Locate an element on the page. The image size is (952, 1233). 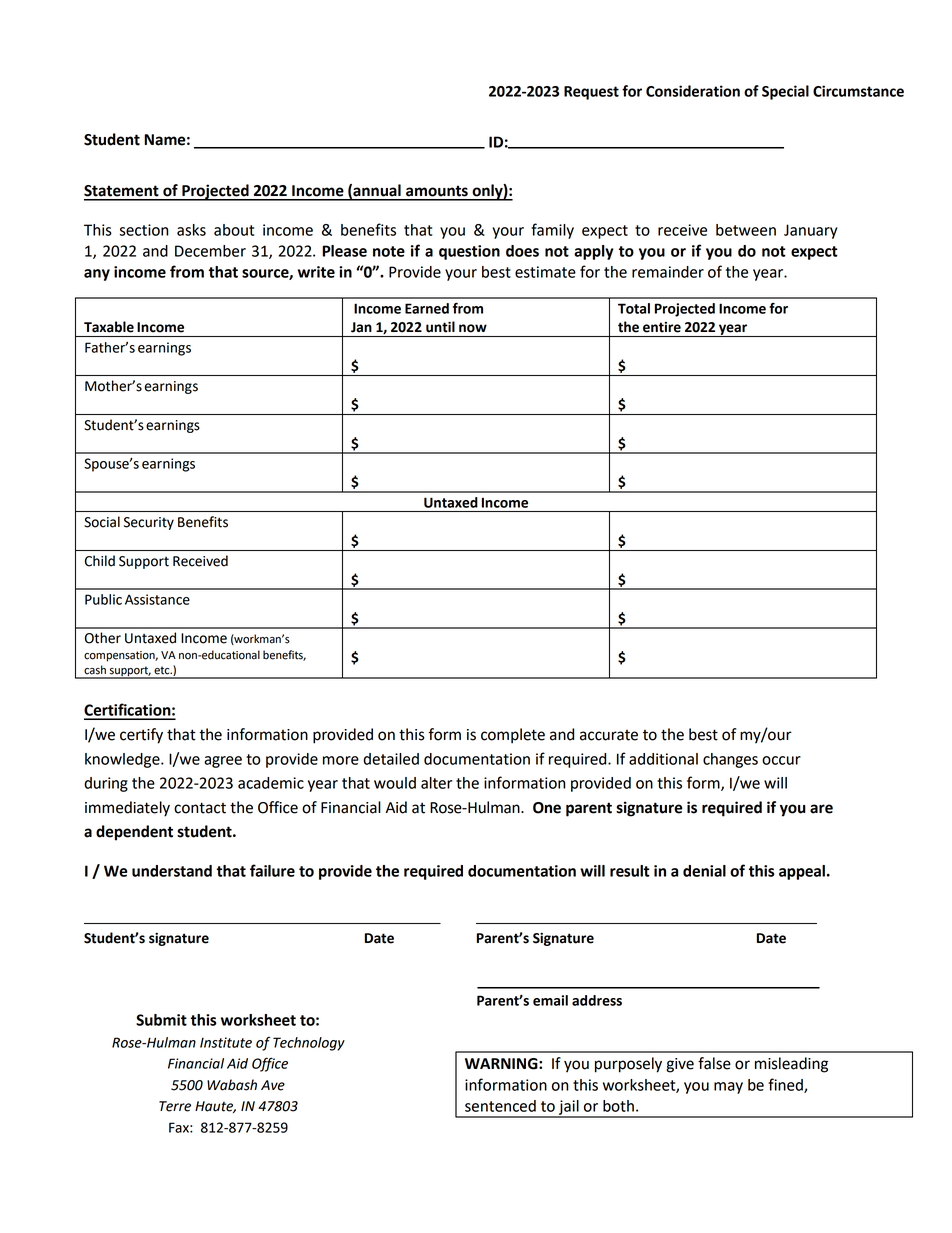
Request is located at coordinates (591, 93).
